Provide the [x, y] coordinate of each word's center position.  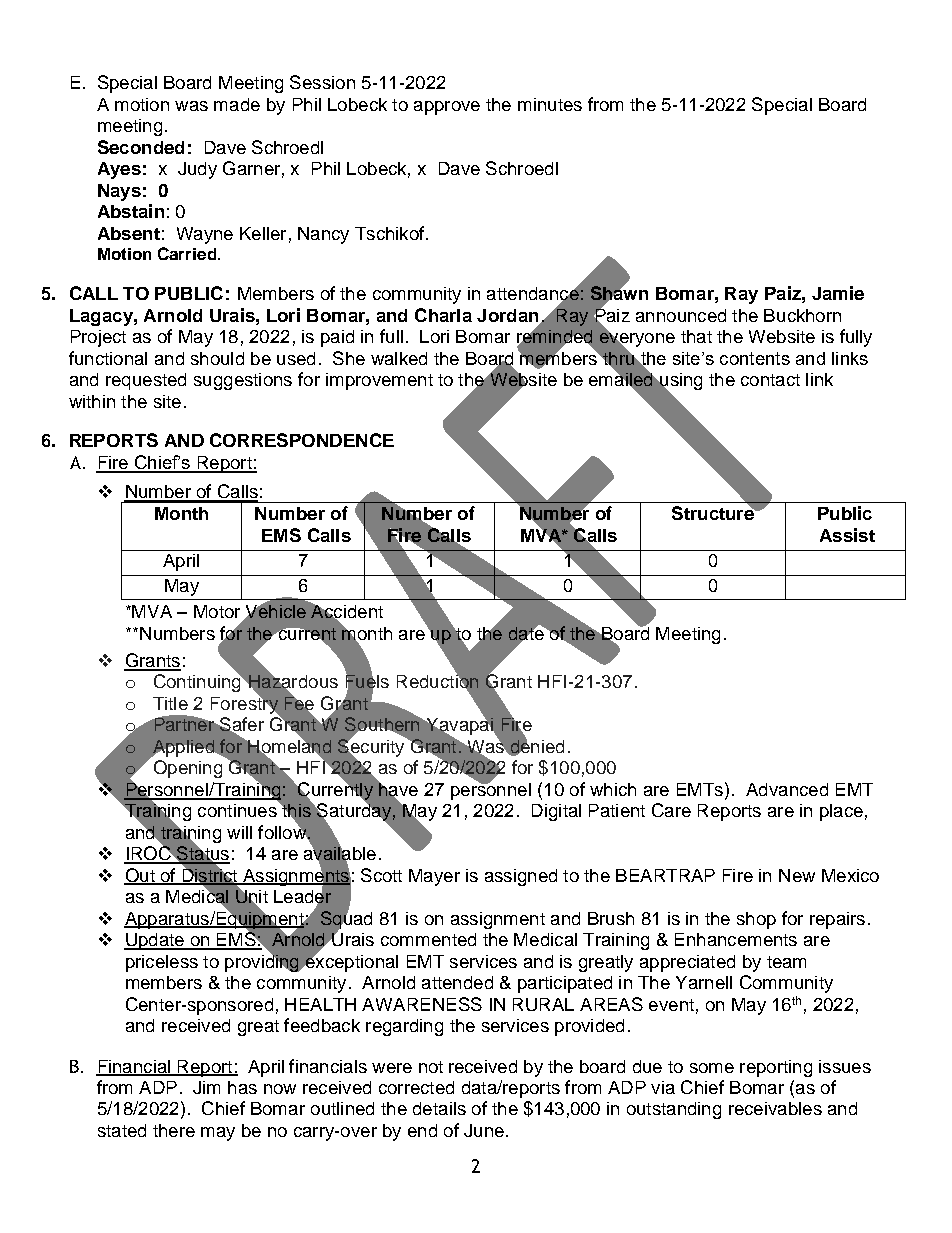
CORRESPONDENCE [302, 440]
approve [447, 108]
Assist [847, 535]
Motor [217, 611]
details [439, 1108]
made [237, 104]
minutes [550, 104]
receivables [775, 1108]
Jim [206, 1087]
